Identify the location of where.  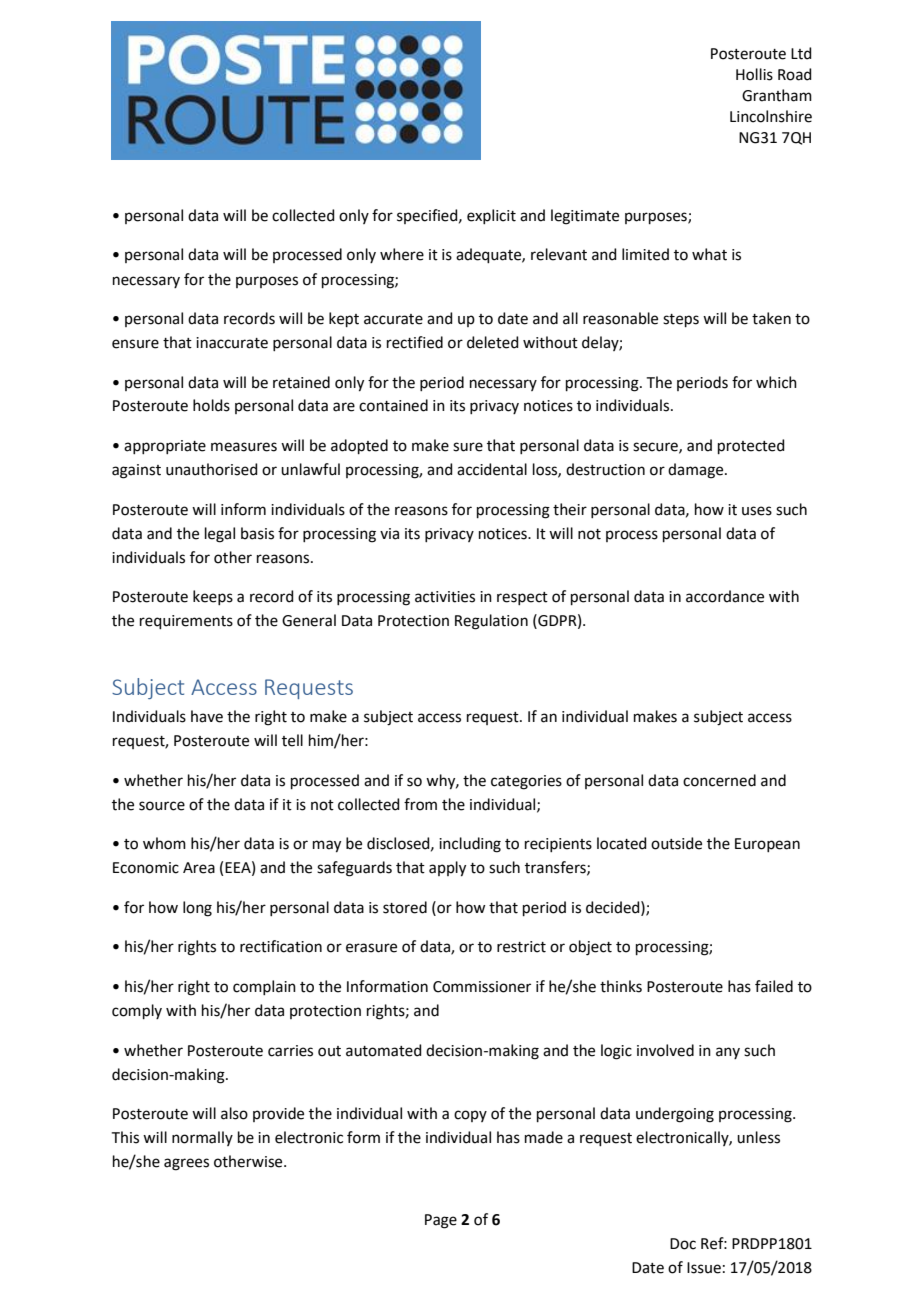
(402, 254).
